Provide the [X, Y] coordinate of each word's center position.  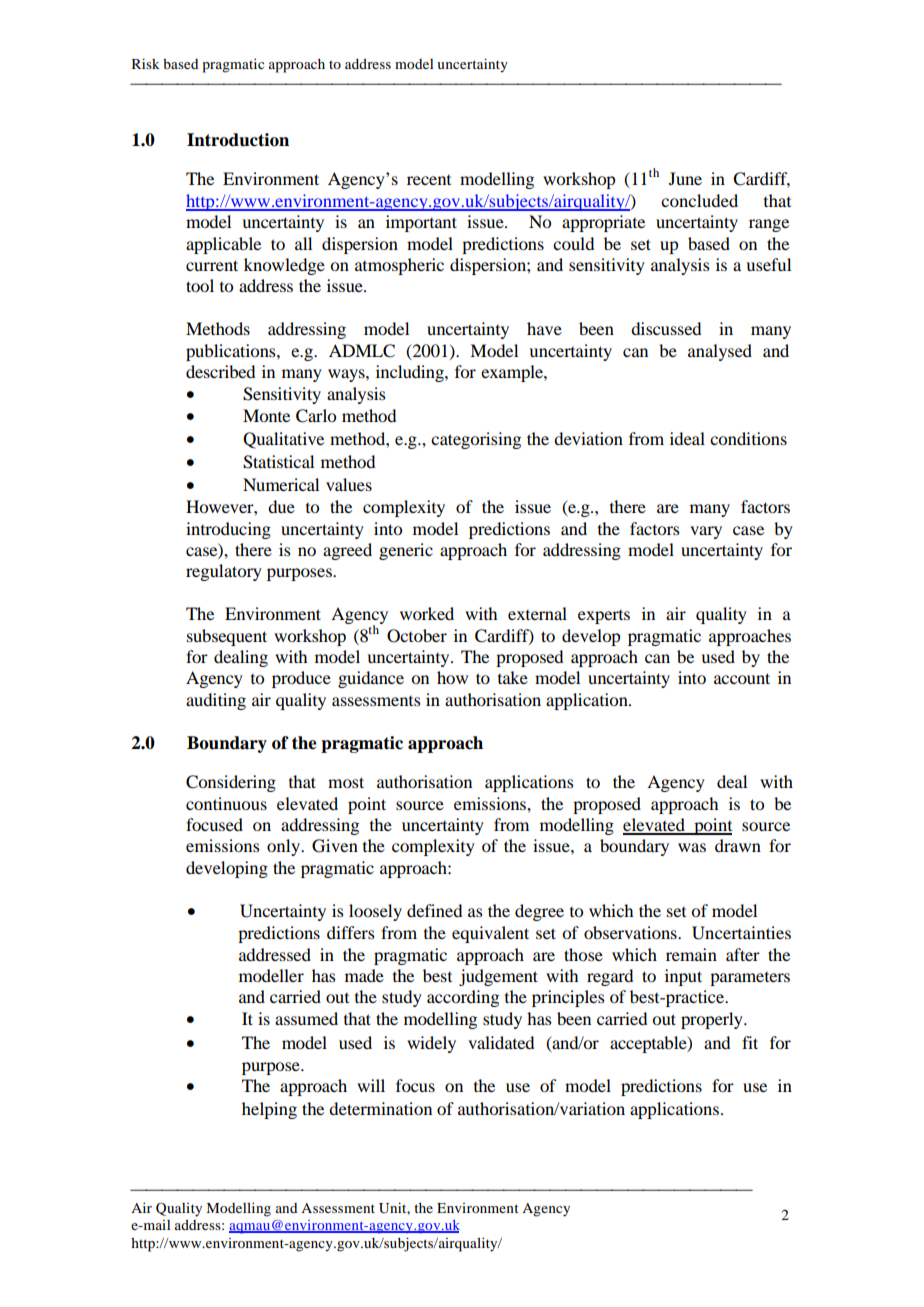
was [692, 847]
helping [269, 1110]
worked [427, 613]
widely [431, 1044]
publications [232, 352]
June [685, 178]
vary [706, 532]
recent [429, 180]
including [411, 373]
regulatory [224, 572]
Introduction [238, 140]
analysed [720, 352]
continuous [226, 803]
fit [750, 1042]
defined [434, 910]
